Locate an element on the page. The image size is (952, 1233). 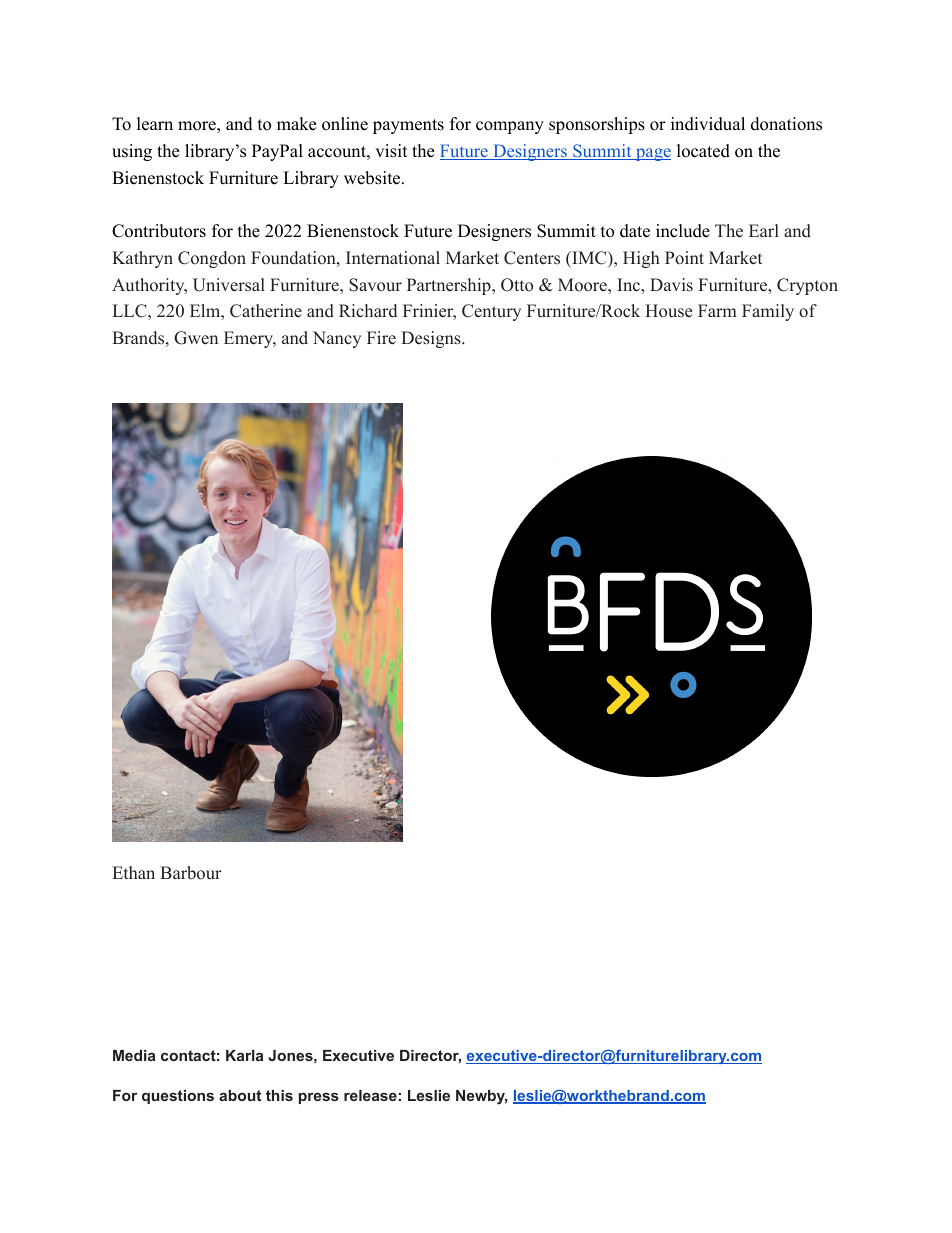
Newby is located at coordinates (481, 1097).
